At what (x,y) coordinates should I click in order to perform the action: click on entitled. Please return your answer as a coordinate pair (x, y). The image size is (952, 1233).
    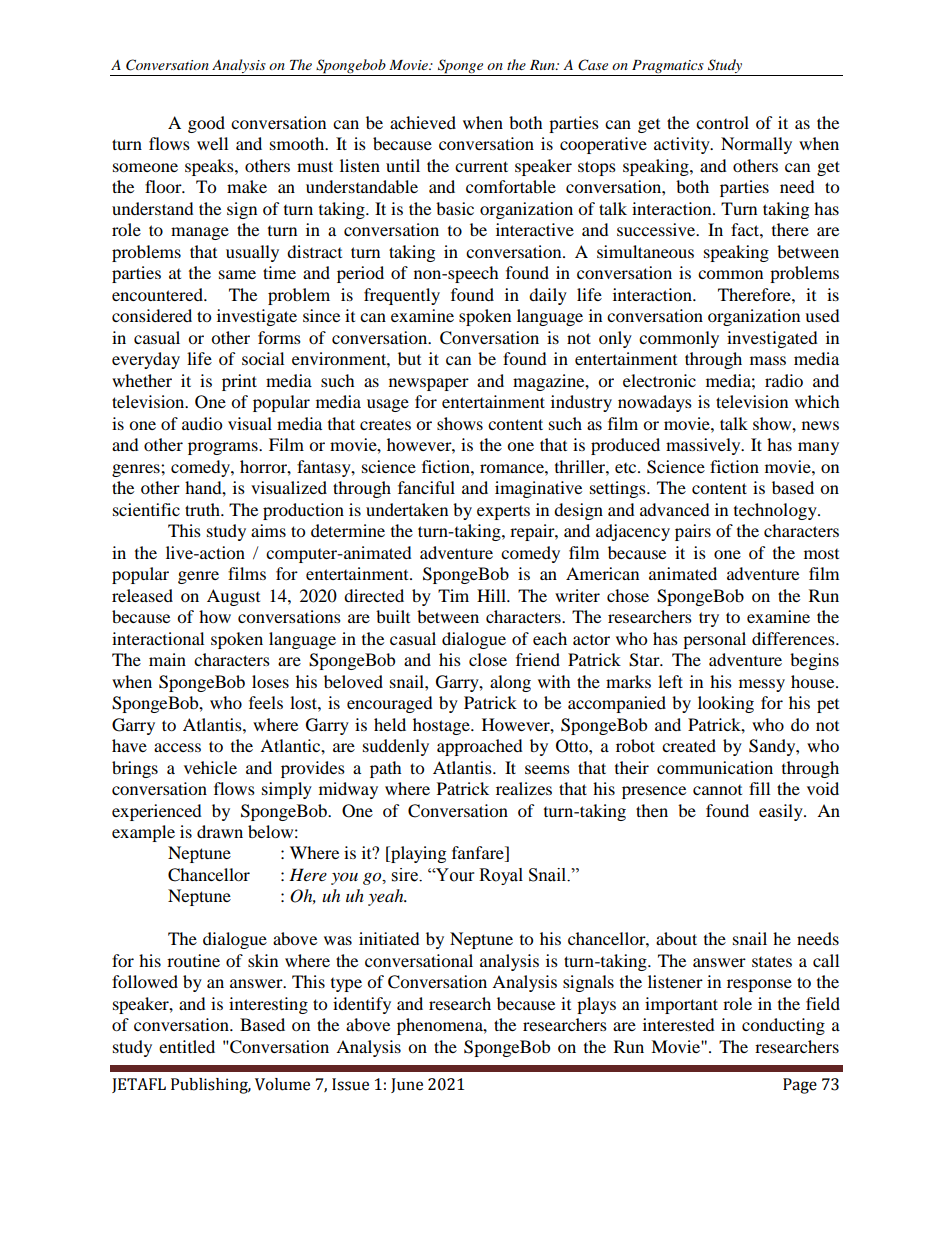
    Looking at the image, I should click on (187, 1046).
